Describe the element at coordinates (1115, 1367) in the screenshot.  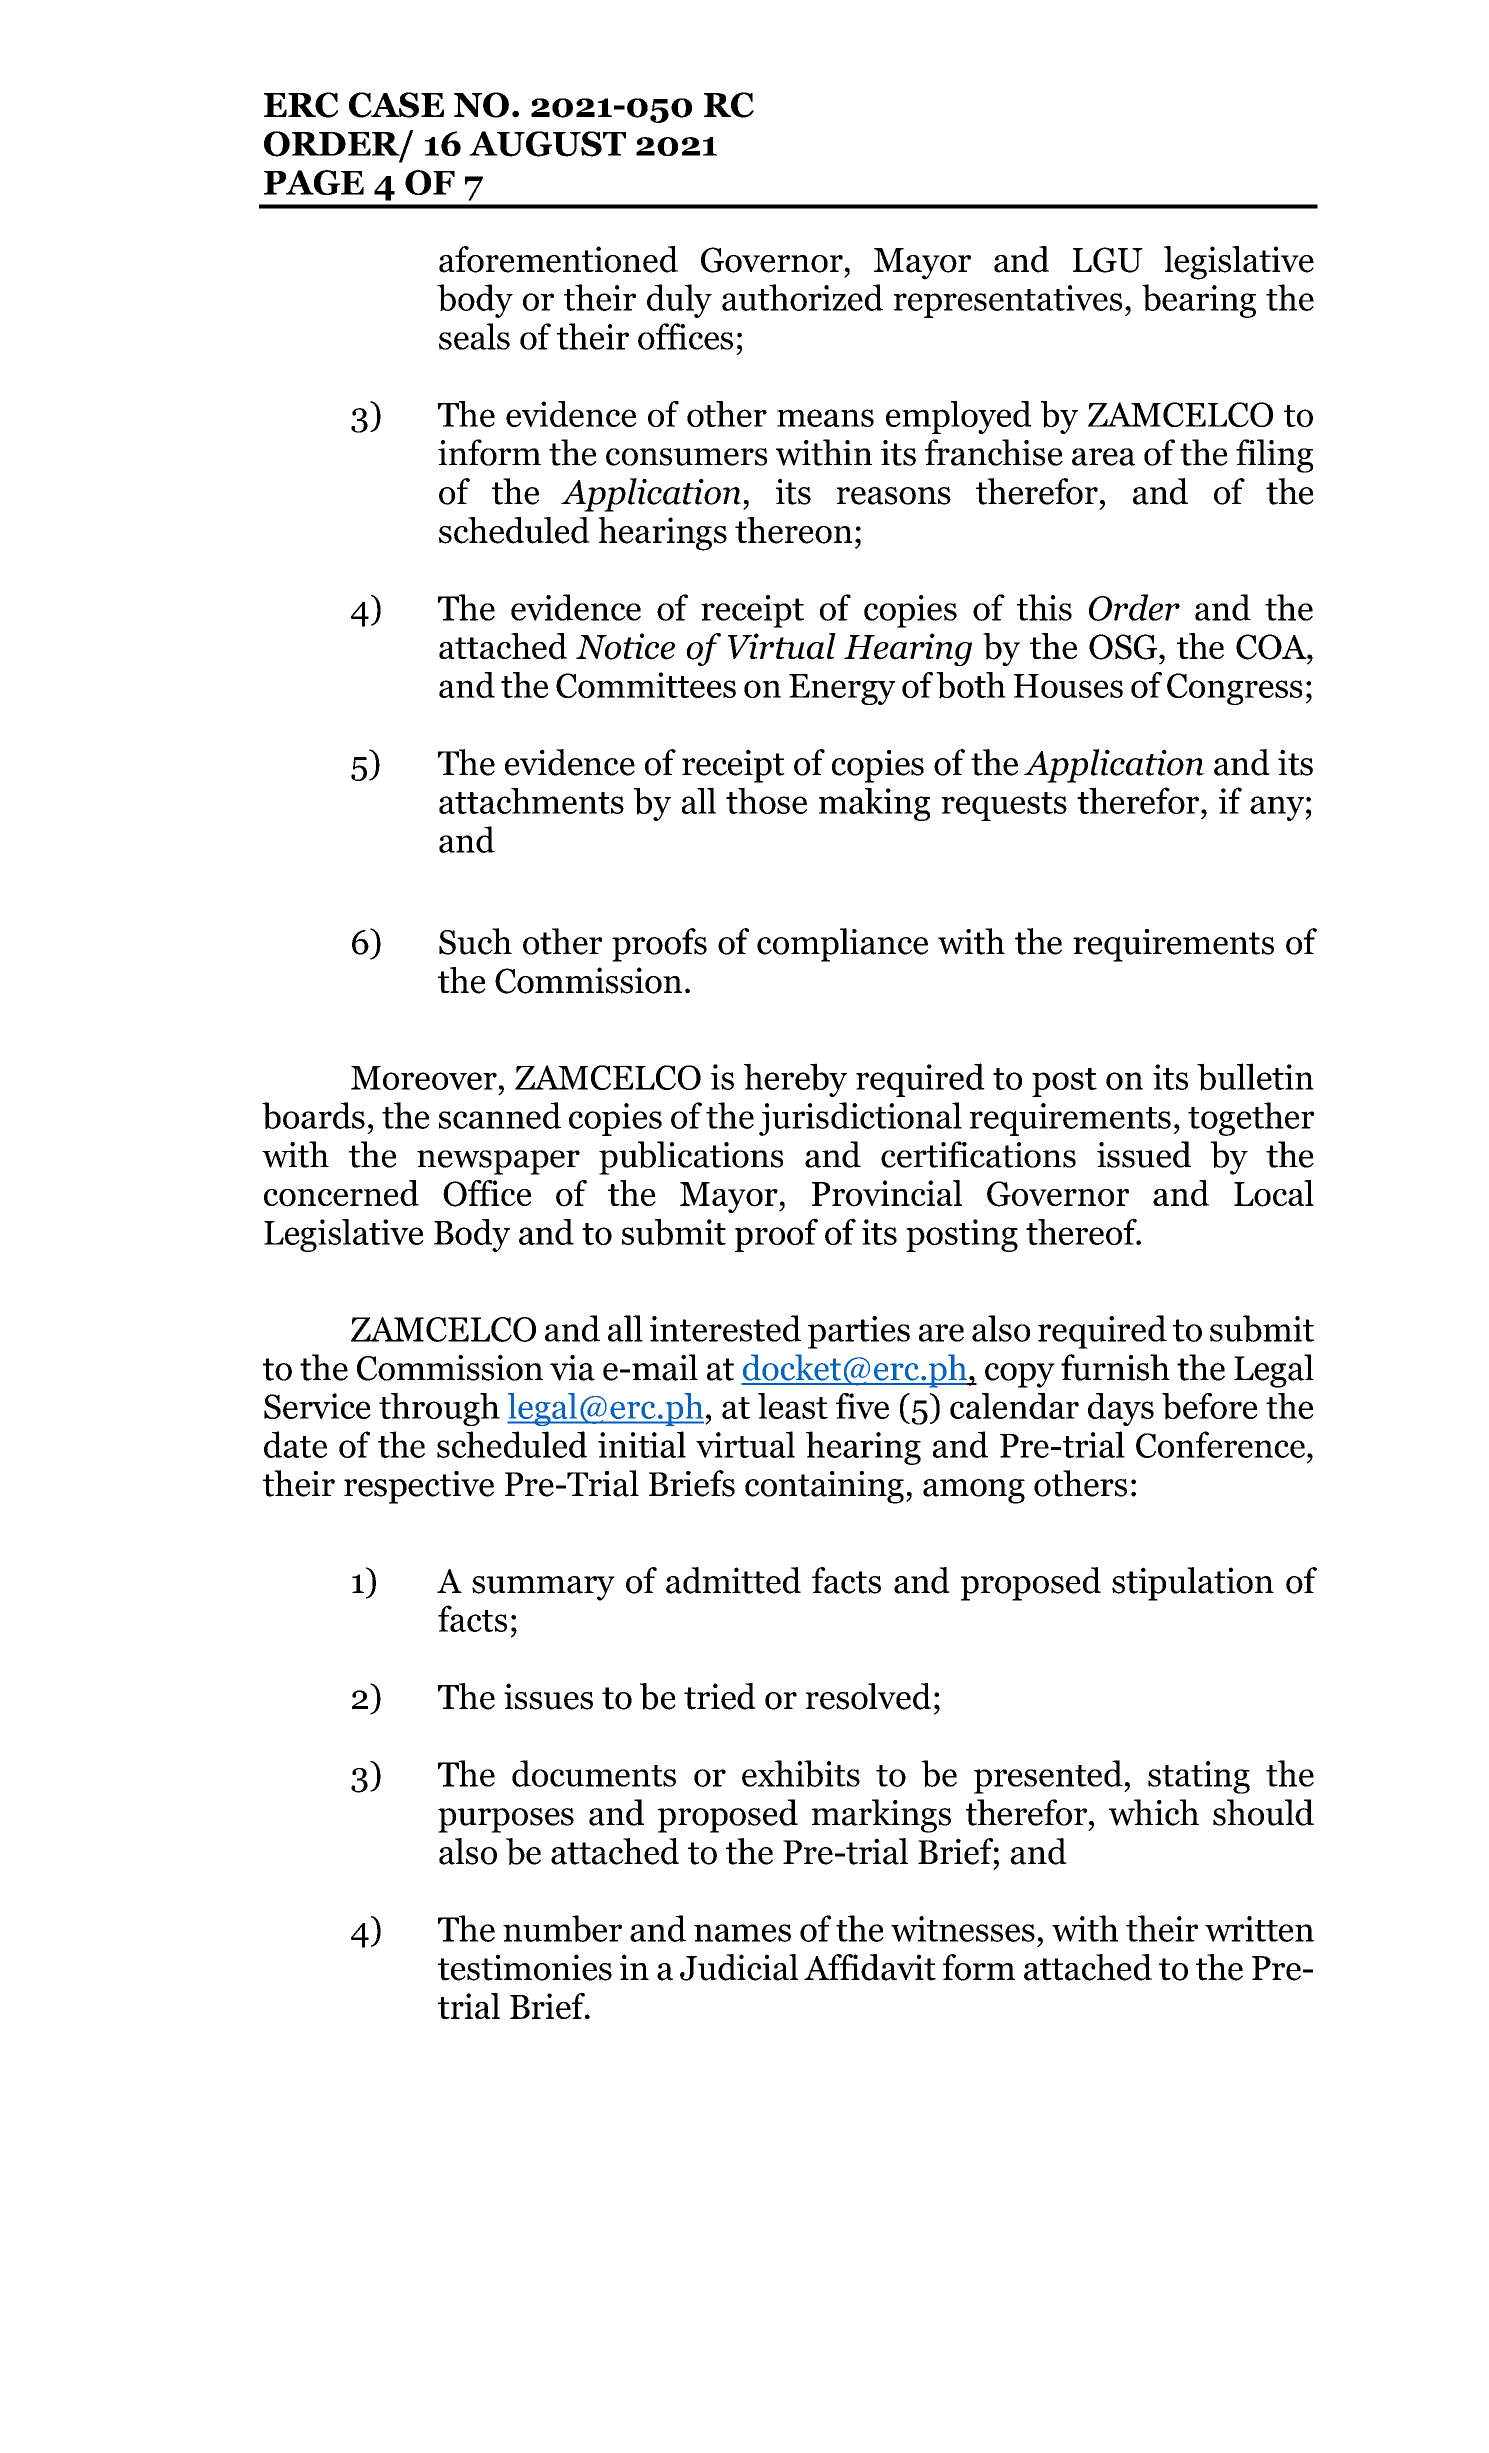
I see `furnish` at that location.
